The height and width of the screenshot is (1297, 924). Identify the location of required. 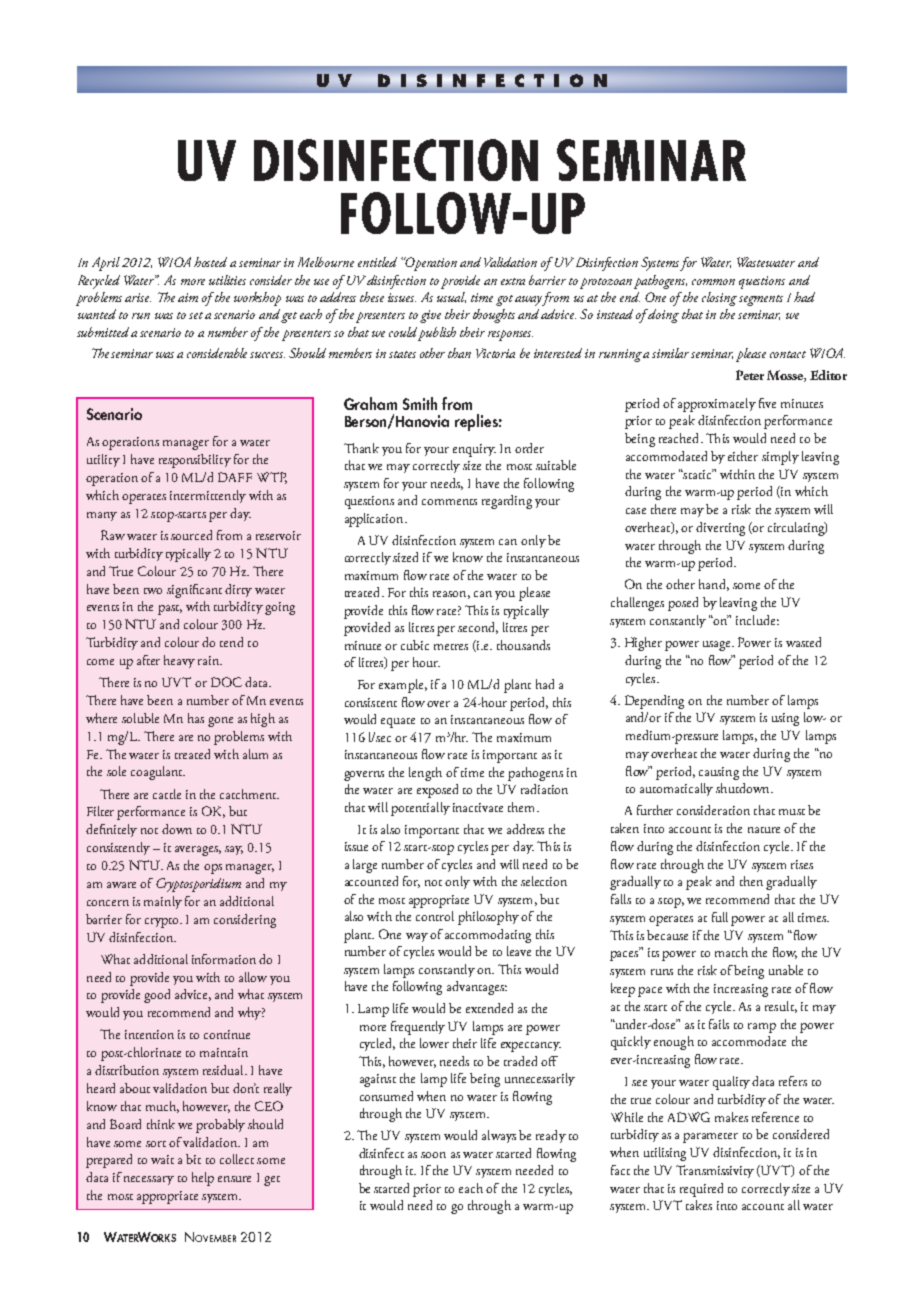
(701, 1190).
